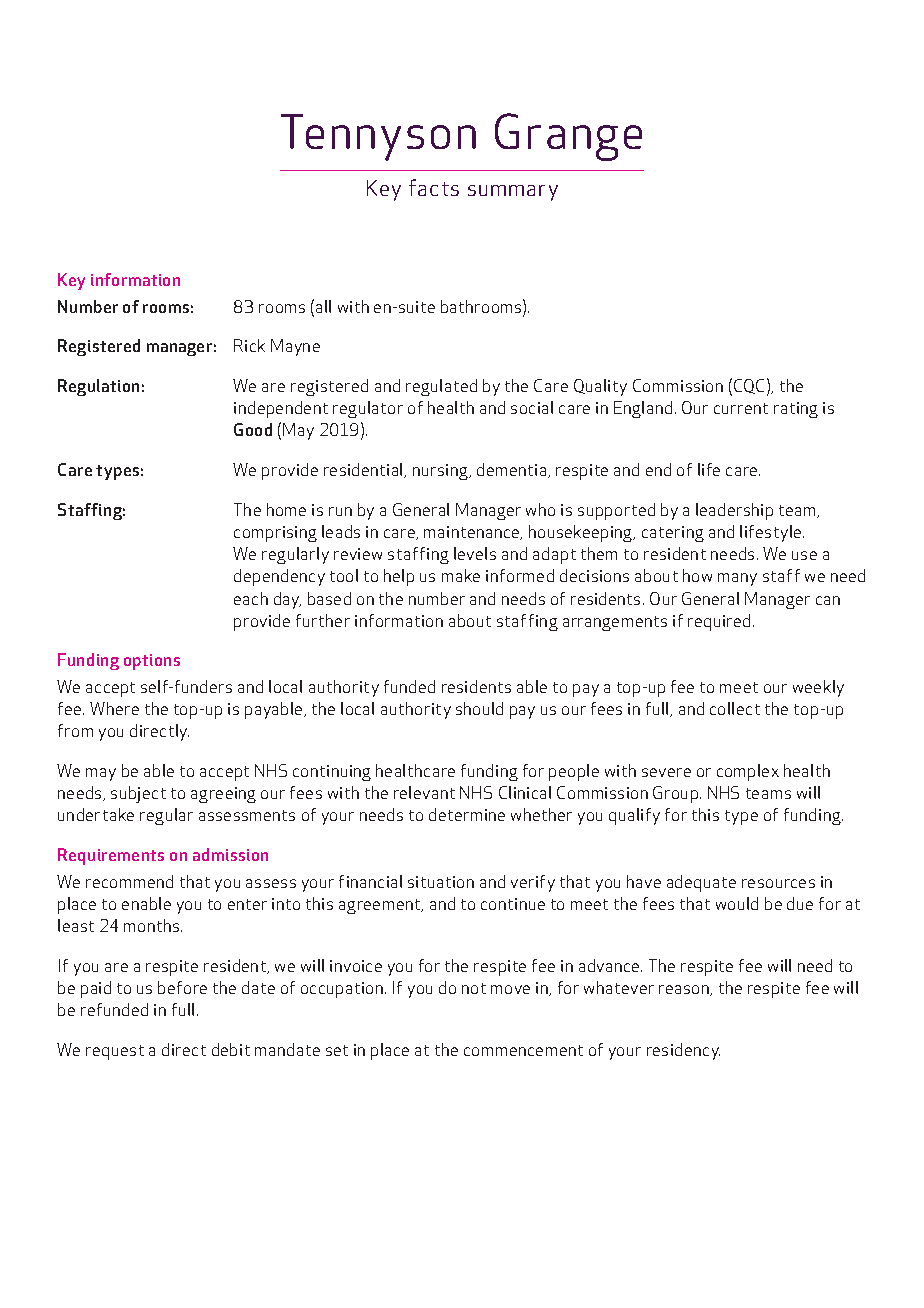 The width and height of the screenshot is (924, 1308). I want to click on Grange, so click(568, 137).
